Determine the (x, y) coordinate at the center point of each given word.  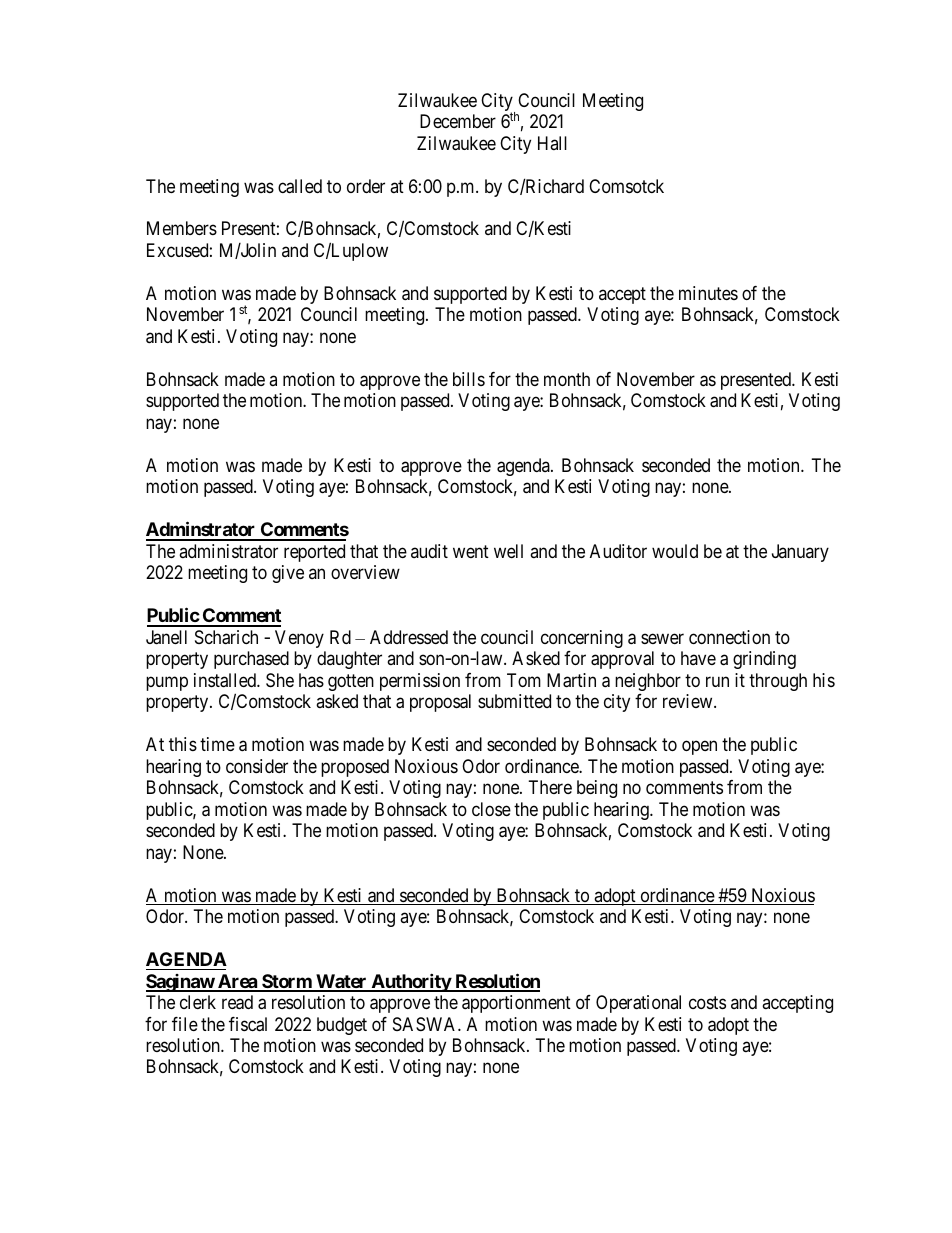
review (689, 701)
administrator (228, 551)
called (300, 186)
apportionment (516, 1004)
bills (469, 379)
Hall (552, 143)
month (567, 379)
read (237, 1002)
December (458, 121)
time (217, 744)
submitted (514, 701)
